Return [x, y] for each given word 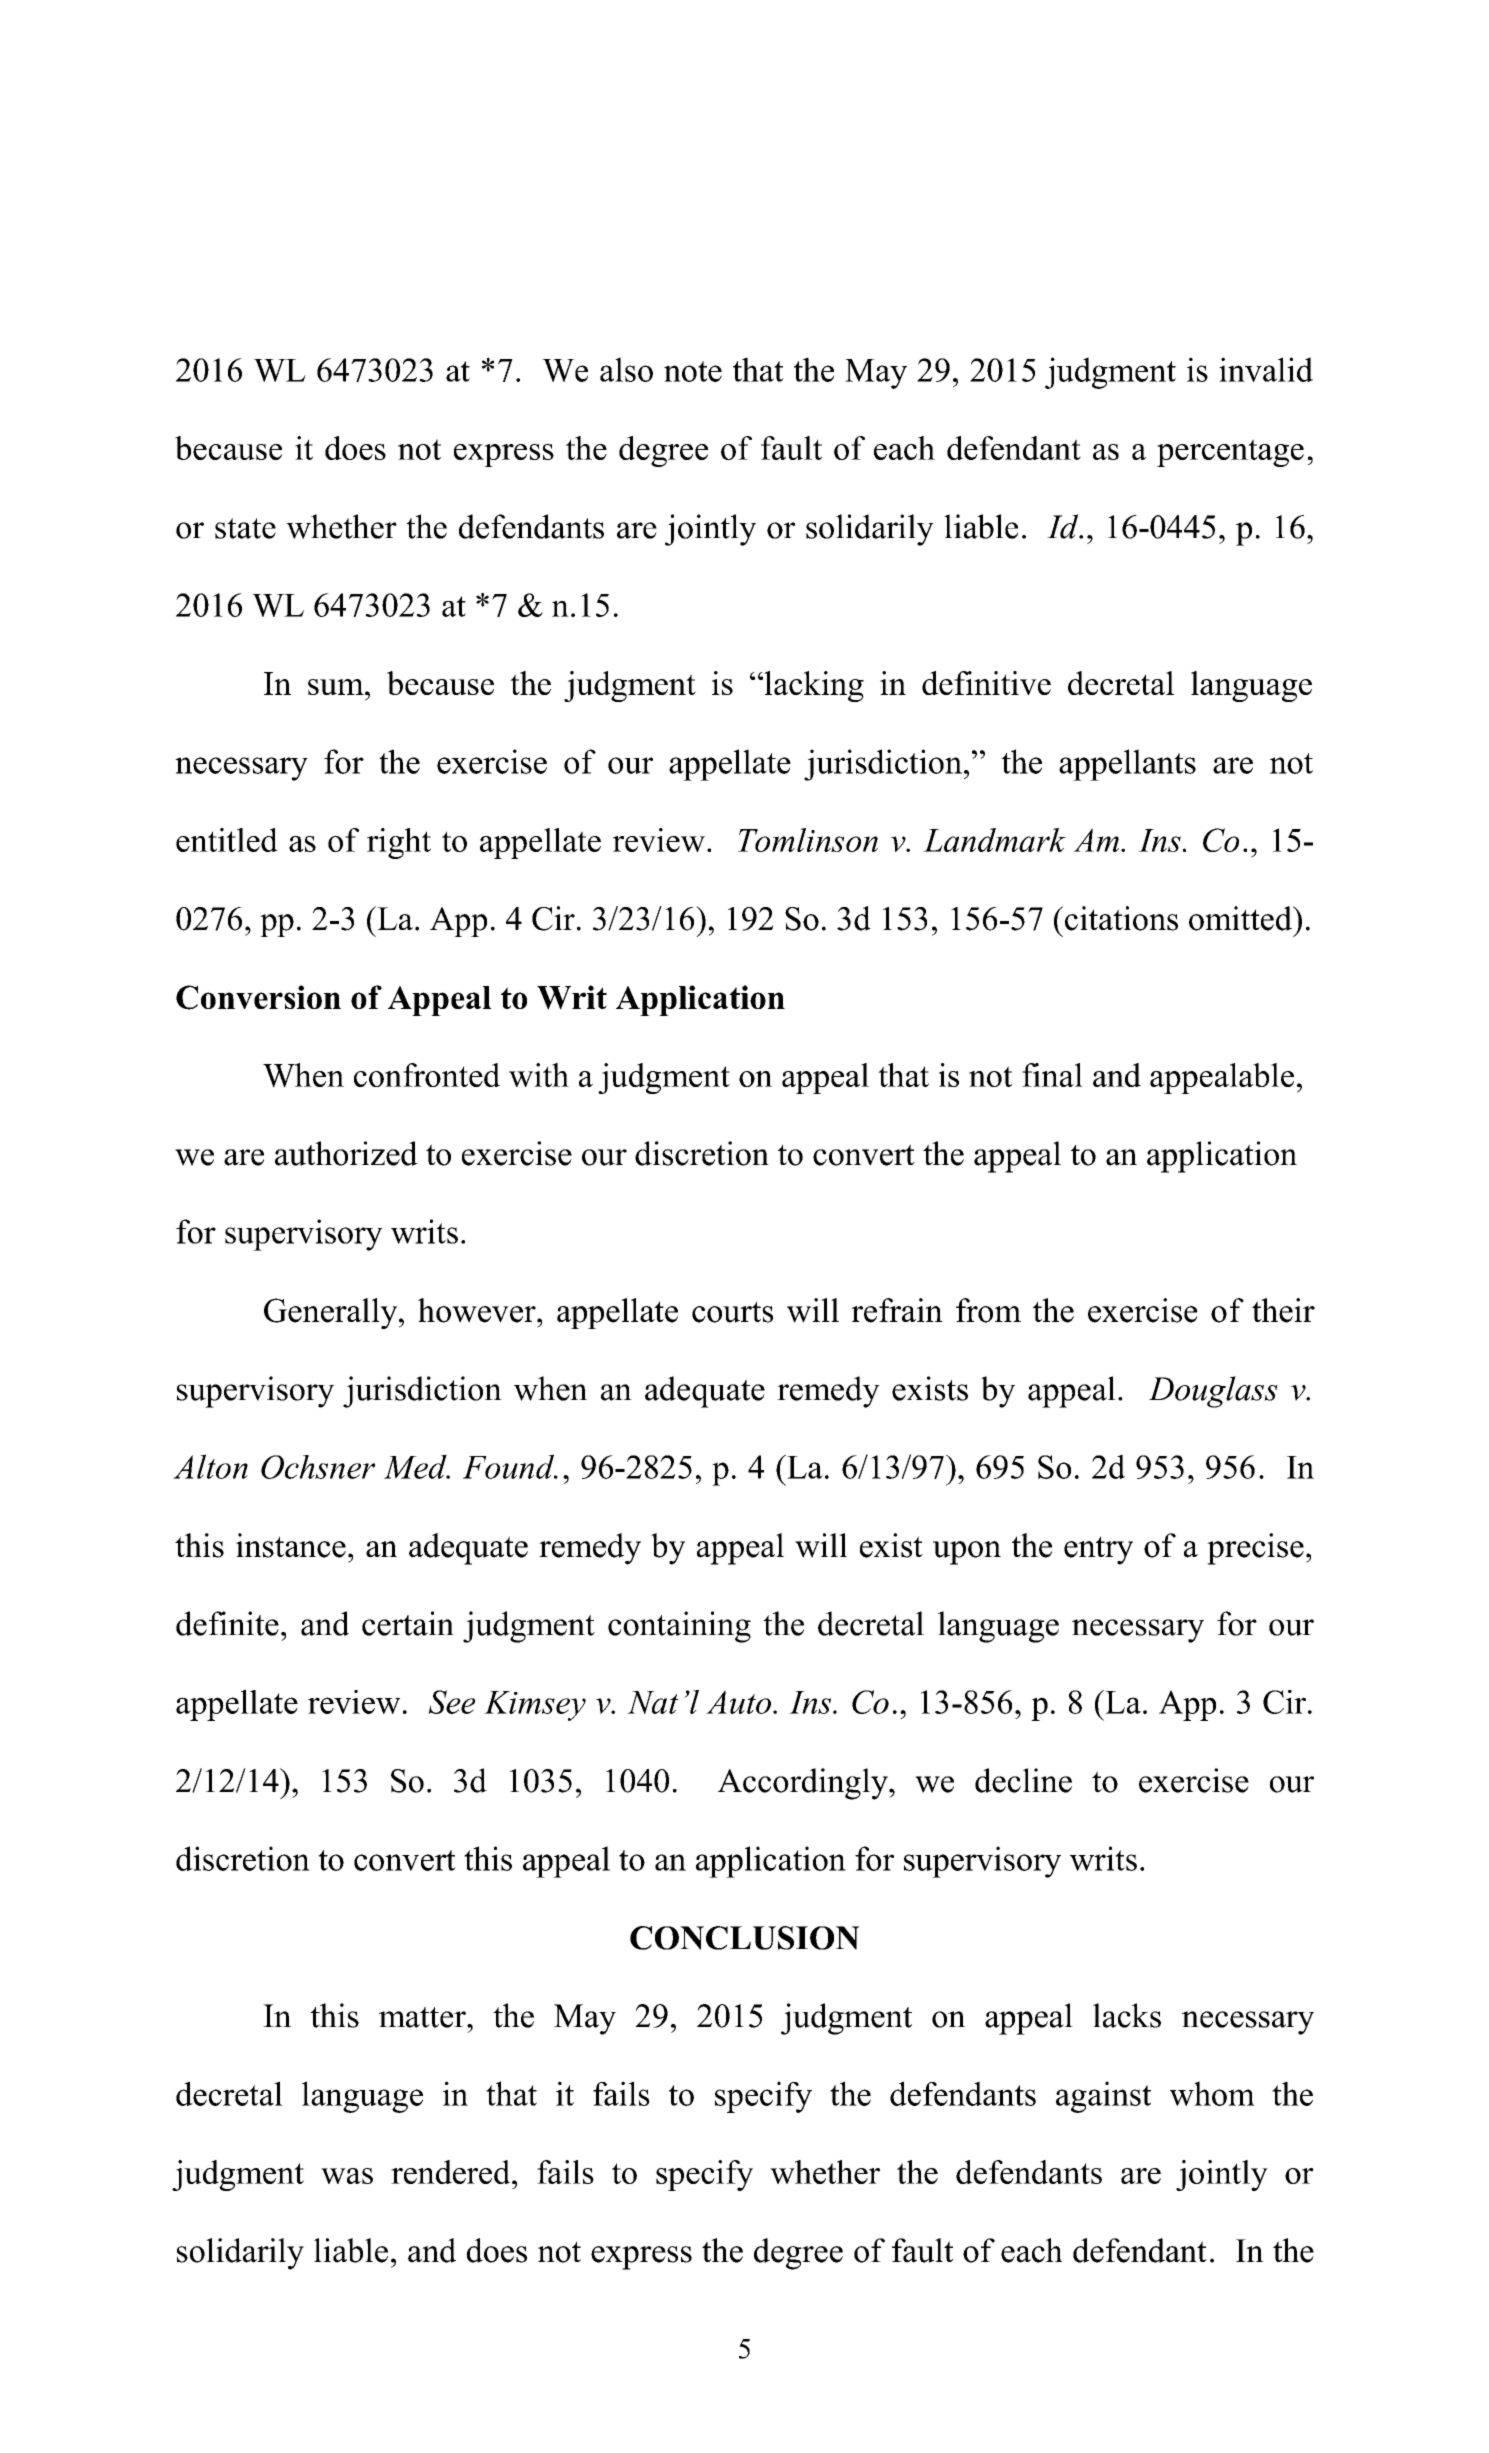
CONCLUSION [744, 1938]
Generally [332, 1313]
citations [1121, 918]
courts [732, 1312]
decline [1023, 1780]
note [693, 371]
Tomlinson [808, 840]
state [245, 528]
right [399, 843]
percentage [1230, 453]
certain [408, 1623]
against [1103, 2097]
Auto [738, 1702]
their [1283, 1310]
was [347, 2176]
